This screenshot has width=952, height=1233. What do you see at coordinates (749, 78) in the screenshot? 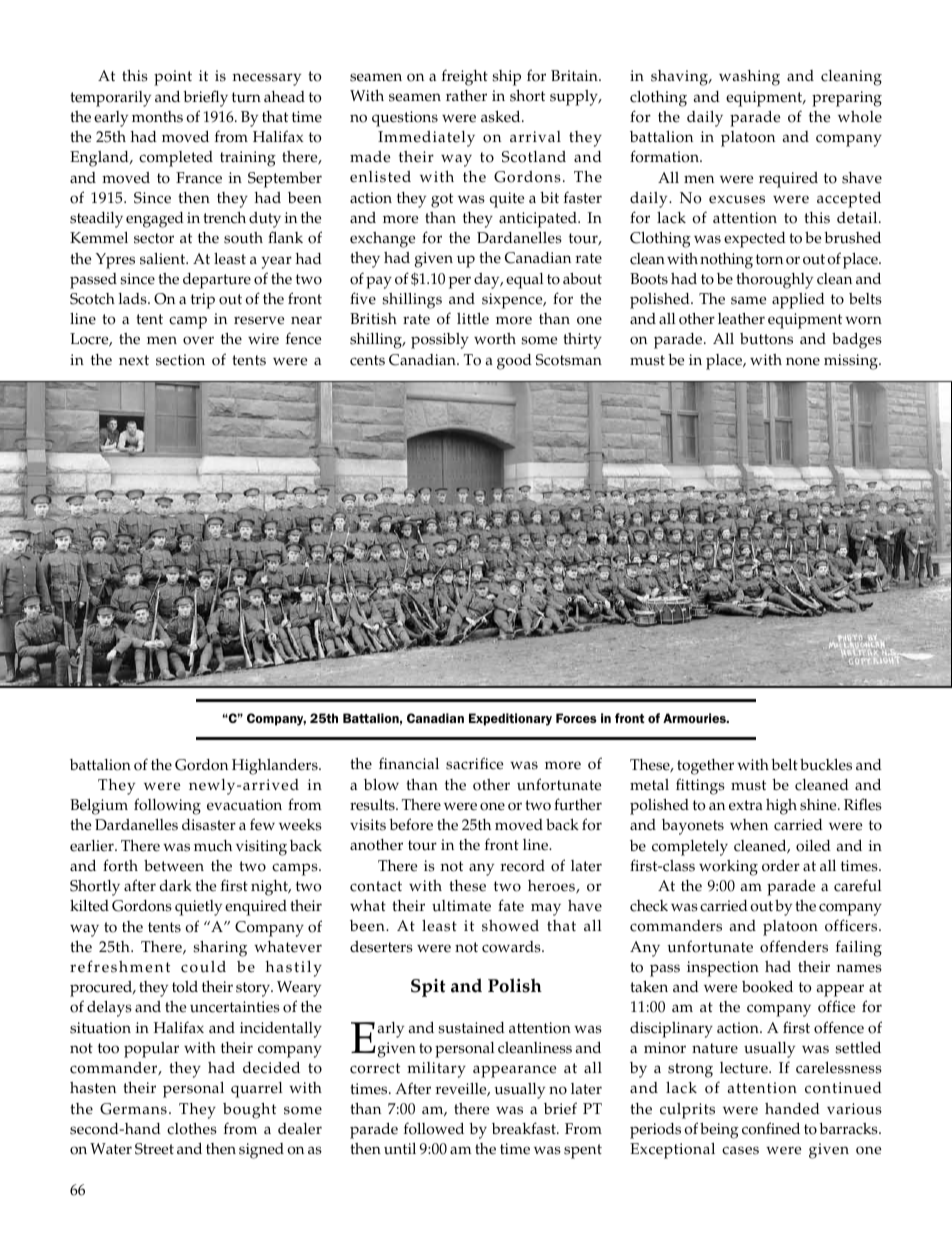
I see `washing` at bounding box center [749, 78].
